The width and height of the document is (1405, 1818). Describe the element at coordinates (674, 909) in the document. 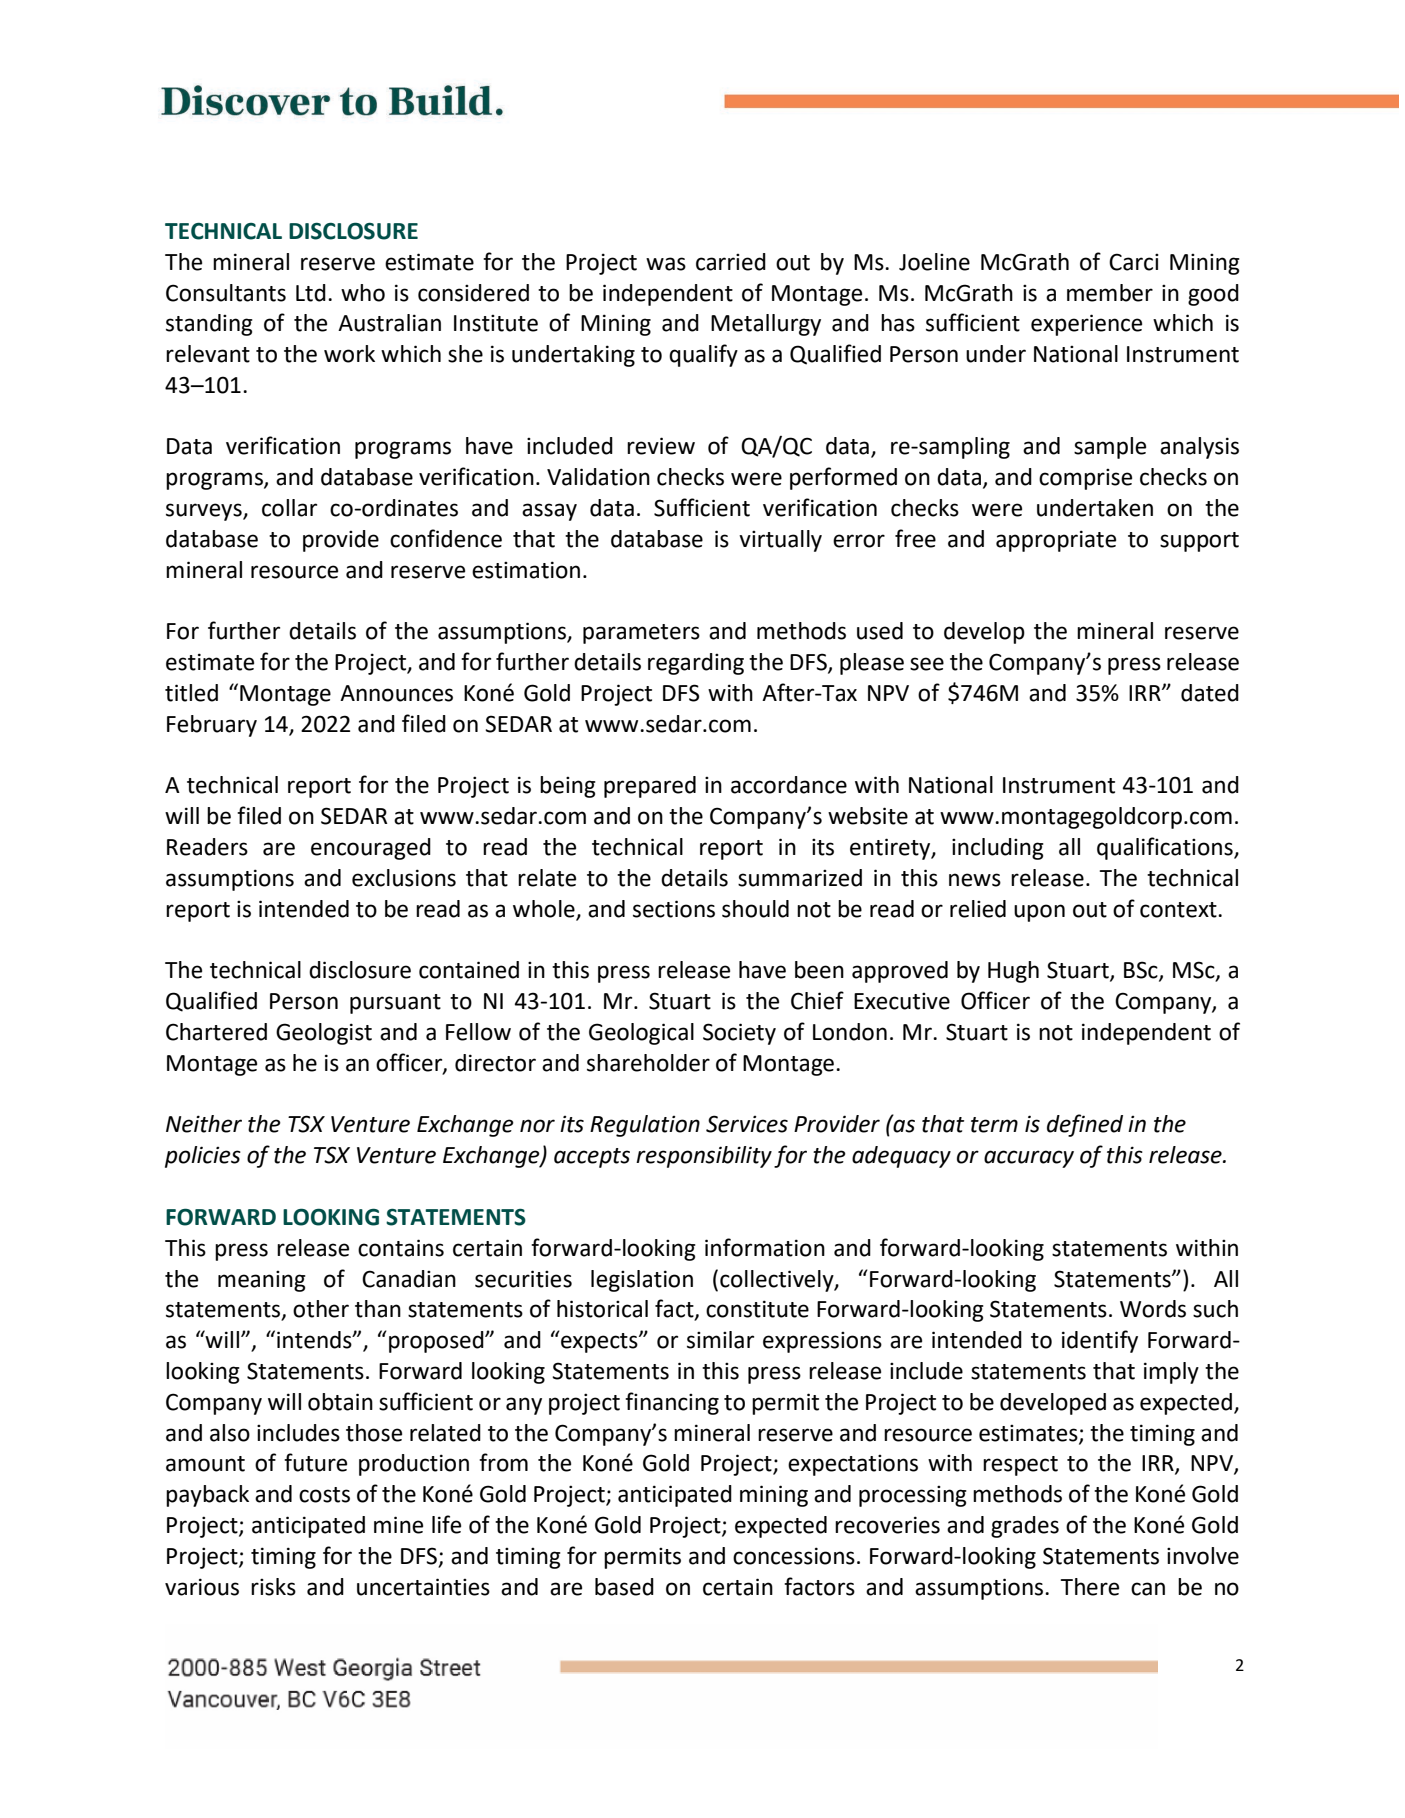

I see `sections` at that location.
